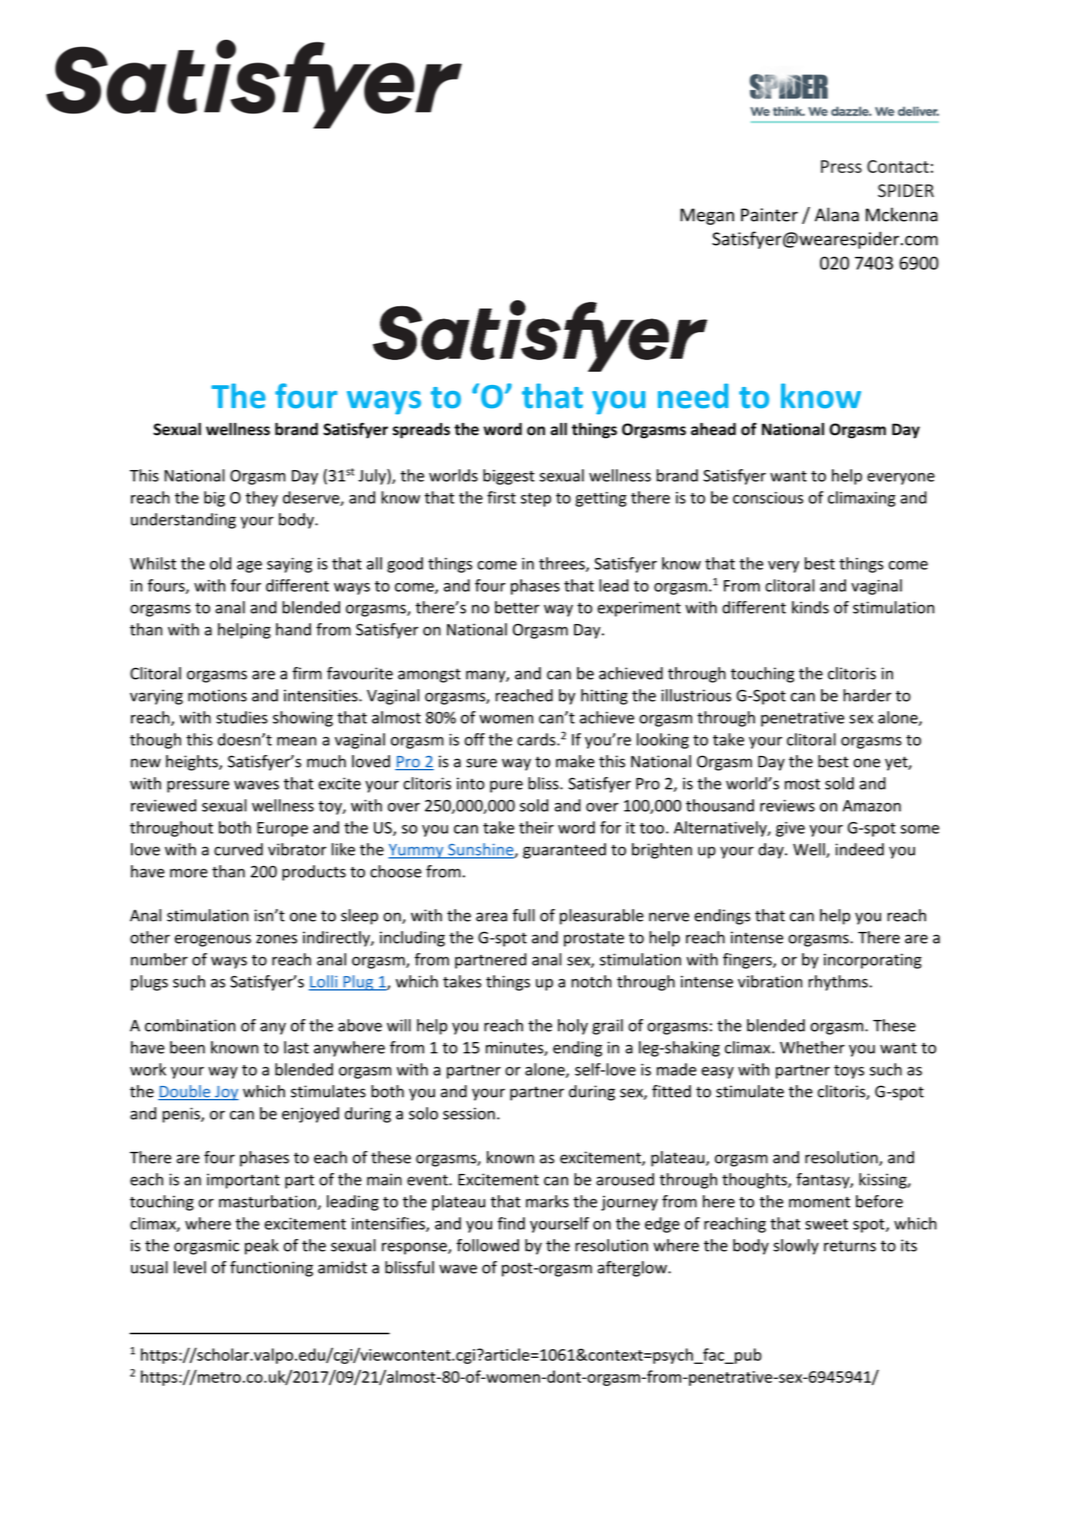 The width and height of the screenshot is (1073, 1517). What do you see at coordinates (262, 1247) in the screenshot?
I see `peak` at bounding box center [262, 1247].
